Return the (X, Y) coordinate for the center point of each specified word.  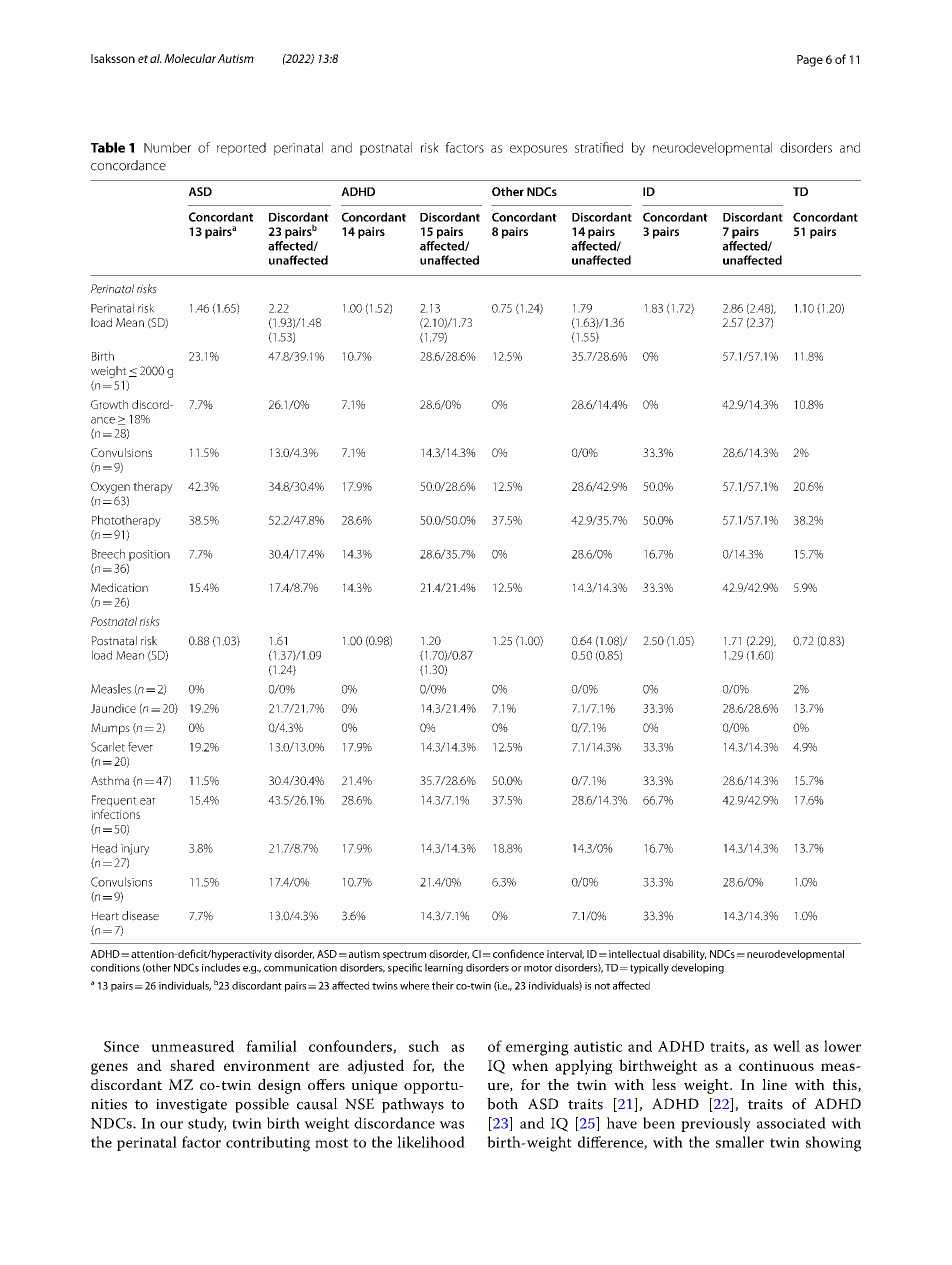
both (502, 1104)
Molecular (190, 58)
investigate (191, 1106)
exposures (538, 150)
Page (810, 61)
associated (791, 1123)
